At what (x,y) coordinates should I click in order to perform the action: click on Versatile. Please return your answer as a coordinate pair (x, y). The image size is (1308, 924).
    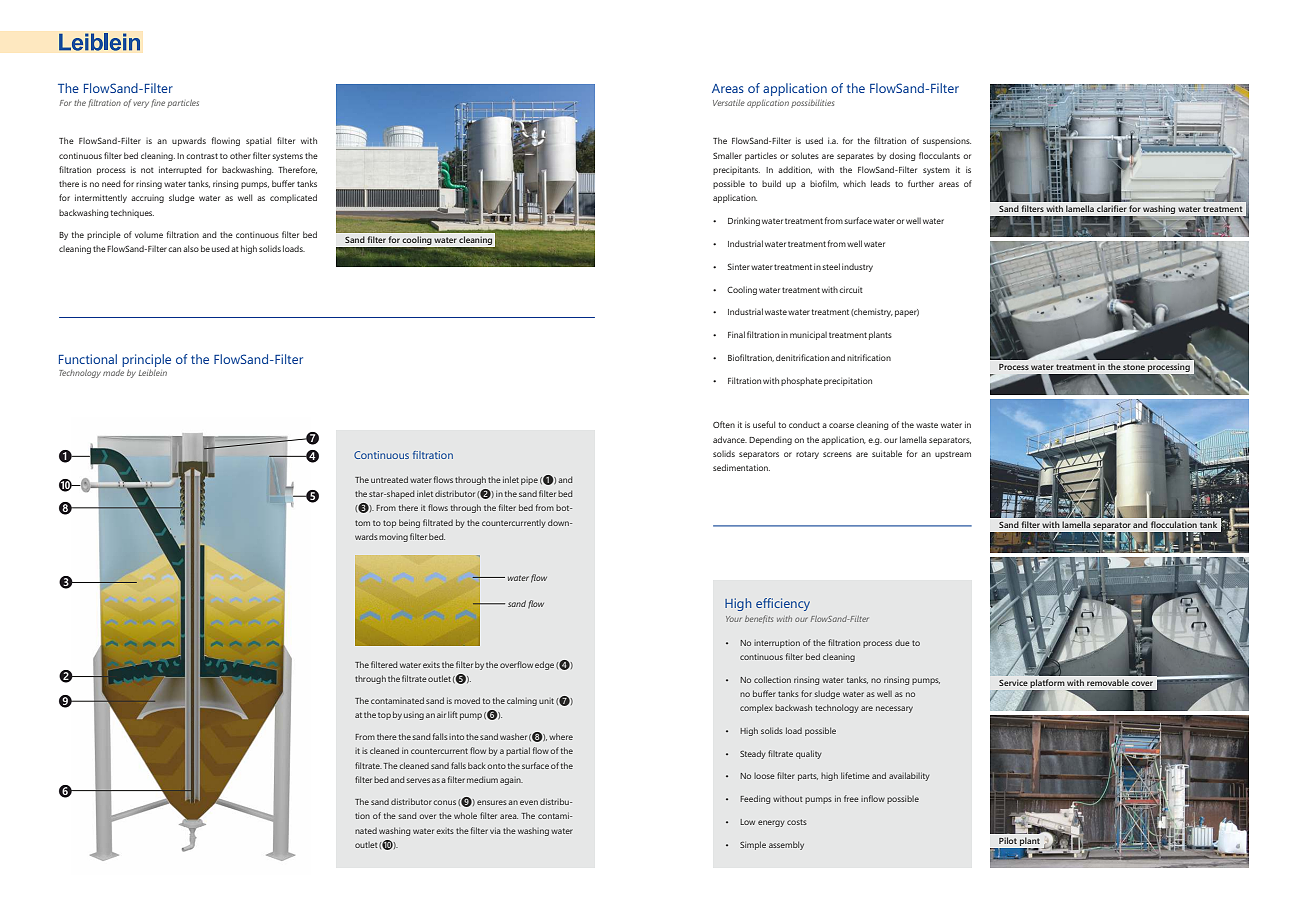
    Looking at the image, I should click on (729, 103).
